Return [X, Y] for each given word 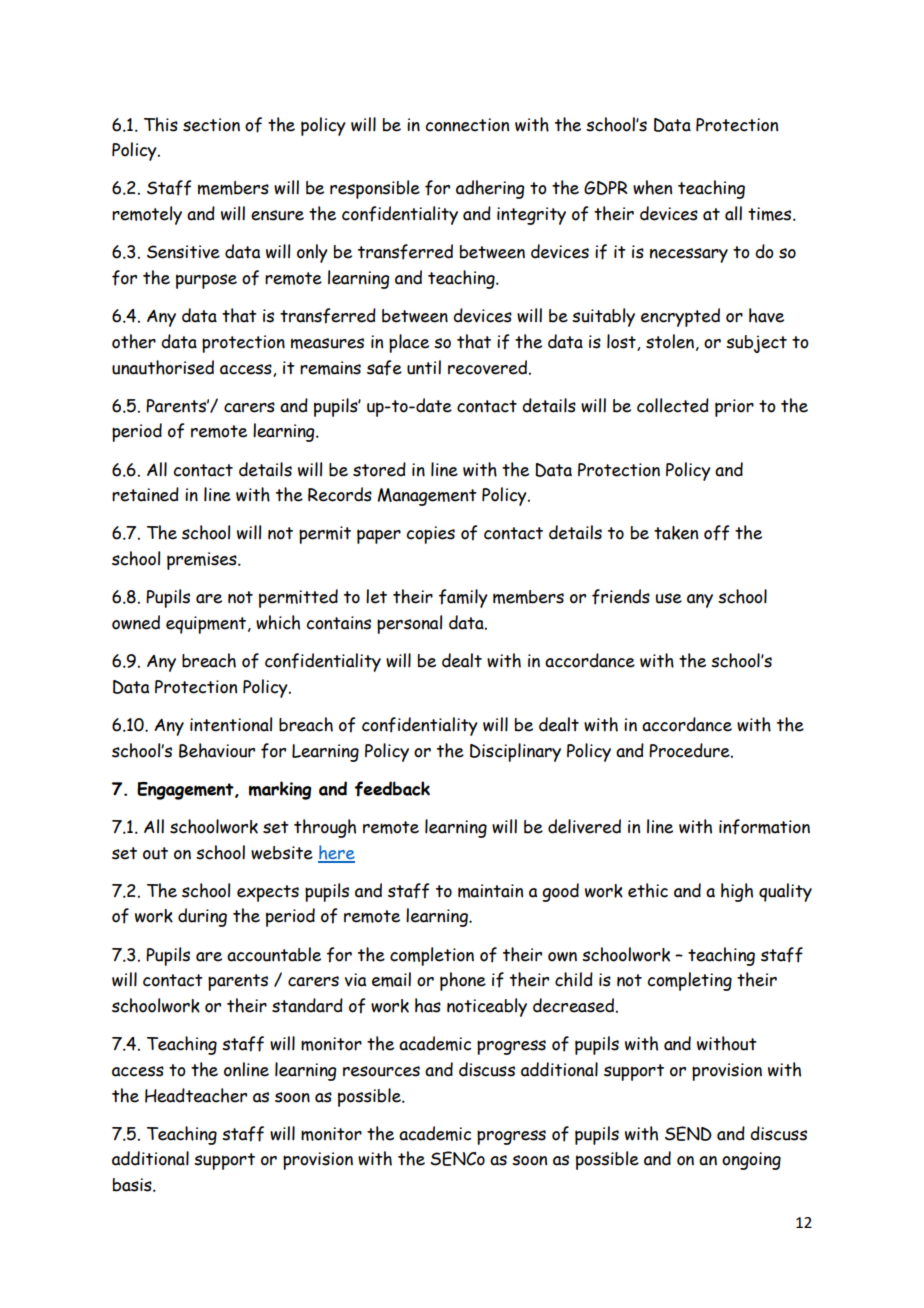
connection [467, 125]
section [211, 125]
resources [381, 1071]
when [652, 187]
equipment [206, 625]
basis [133, 1185]
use [668, 598]
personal [409, 624]
